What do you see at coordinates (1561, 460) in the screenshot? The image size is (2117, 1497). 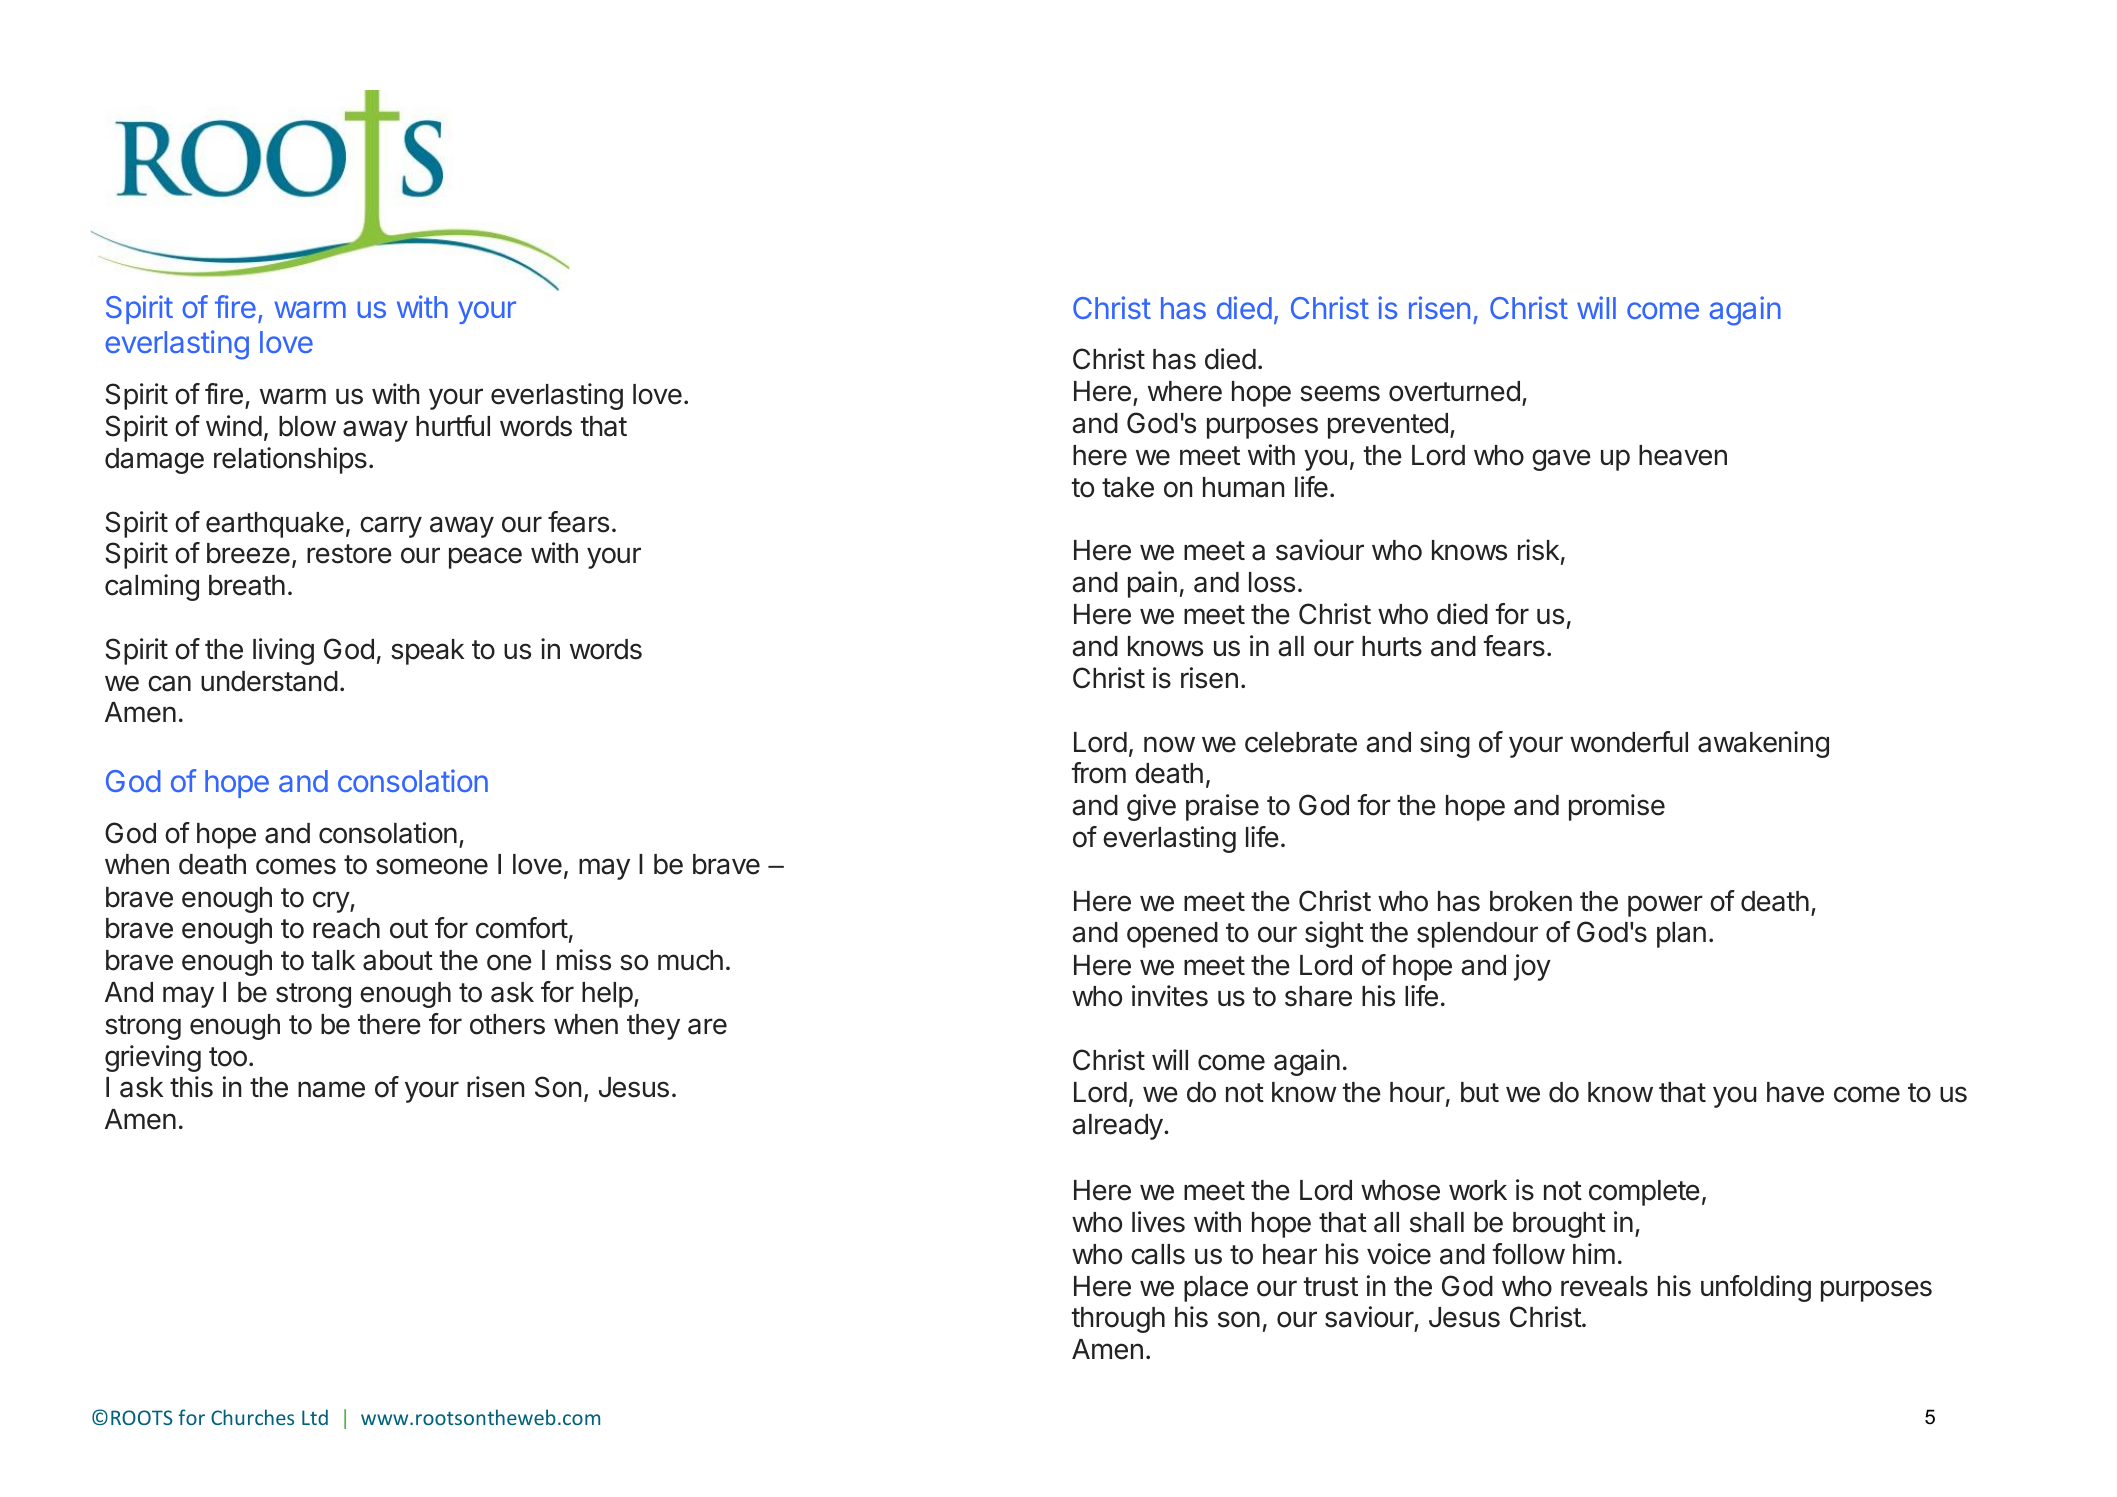 I see `gave` at bounding box center [1561, 460].
